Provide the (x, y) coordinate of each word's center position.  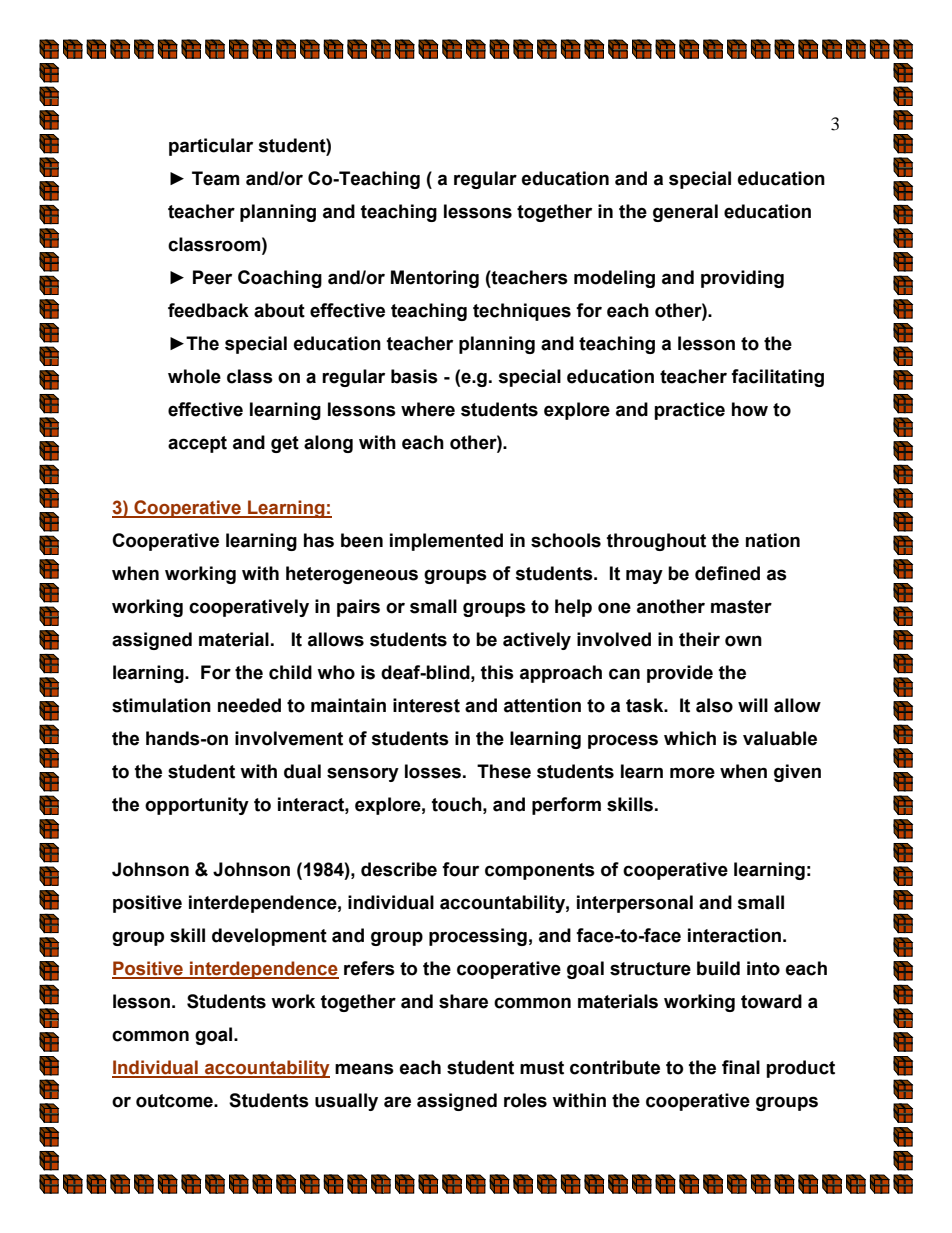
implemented (446, 542)
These (504, 771)
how (750, 409)
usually (346, 1102)
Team (215, 178)
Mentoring (435, 279)
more (692, 773)
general (685, 213)
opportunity (197, 806)
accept (197, 444)
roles (525, 1100)
